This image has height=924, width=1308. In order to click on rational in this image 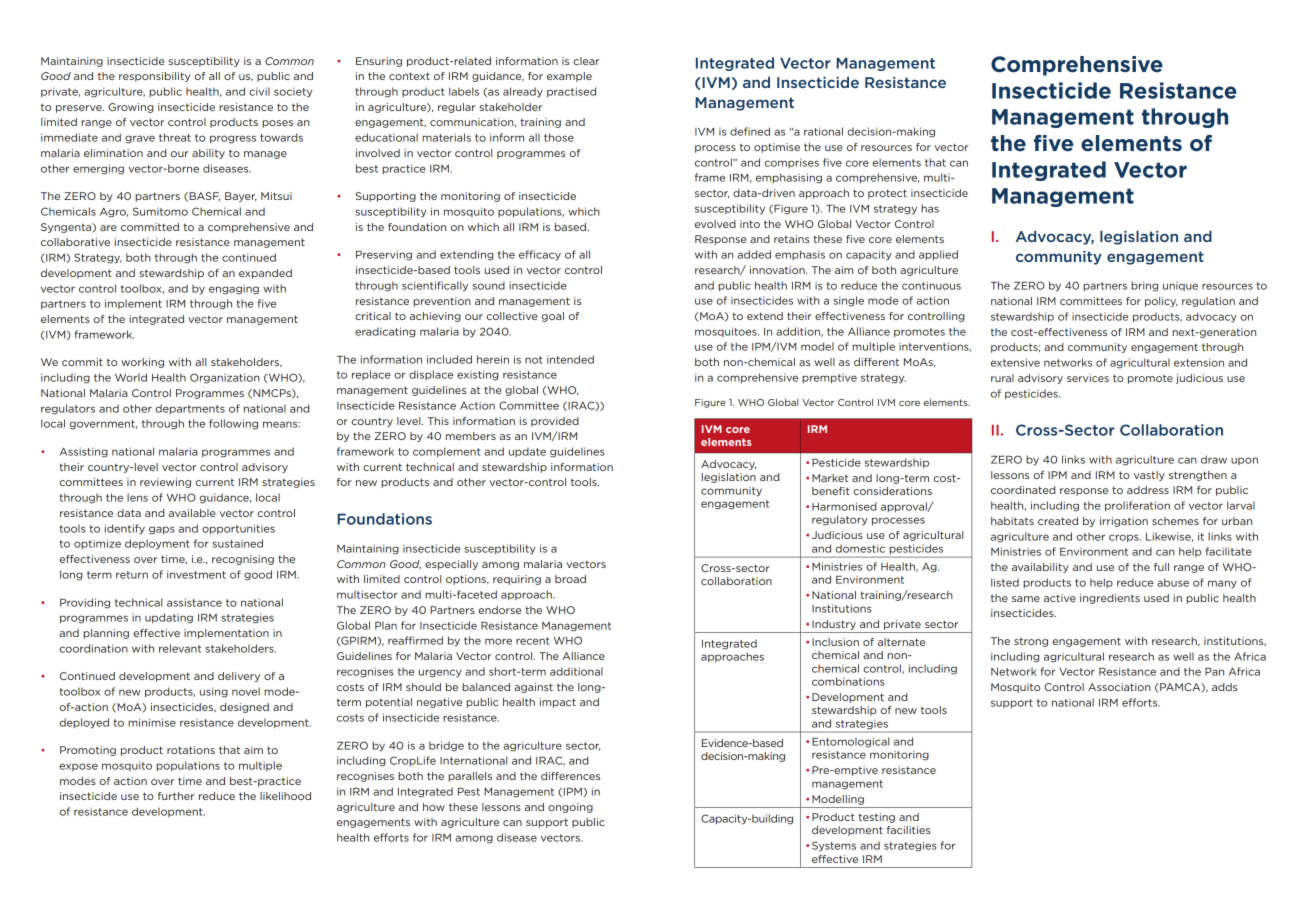, I will do `click(823, 131)`.
